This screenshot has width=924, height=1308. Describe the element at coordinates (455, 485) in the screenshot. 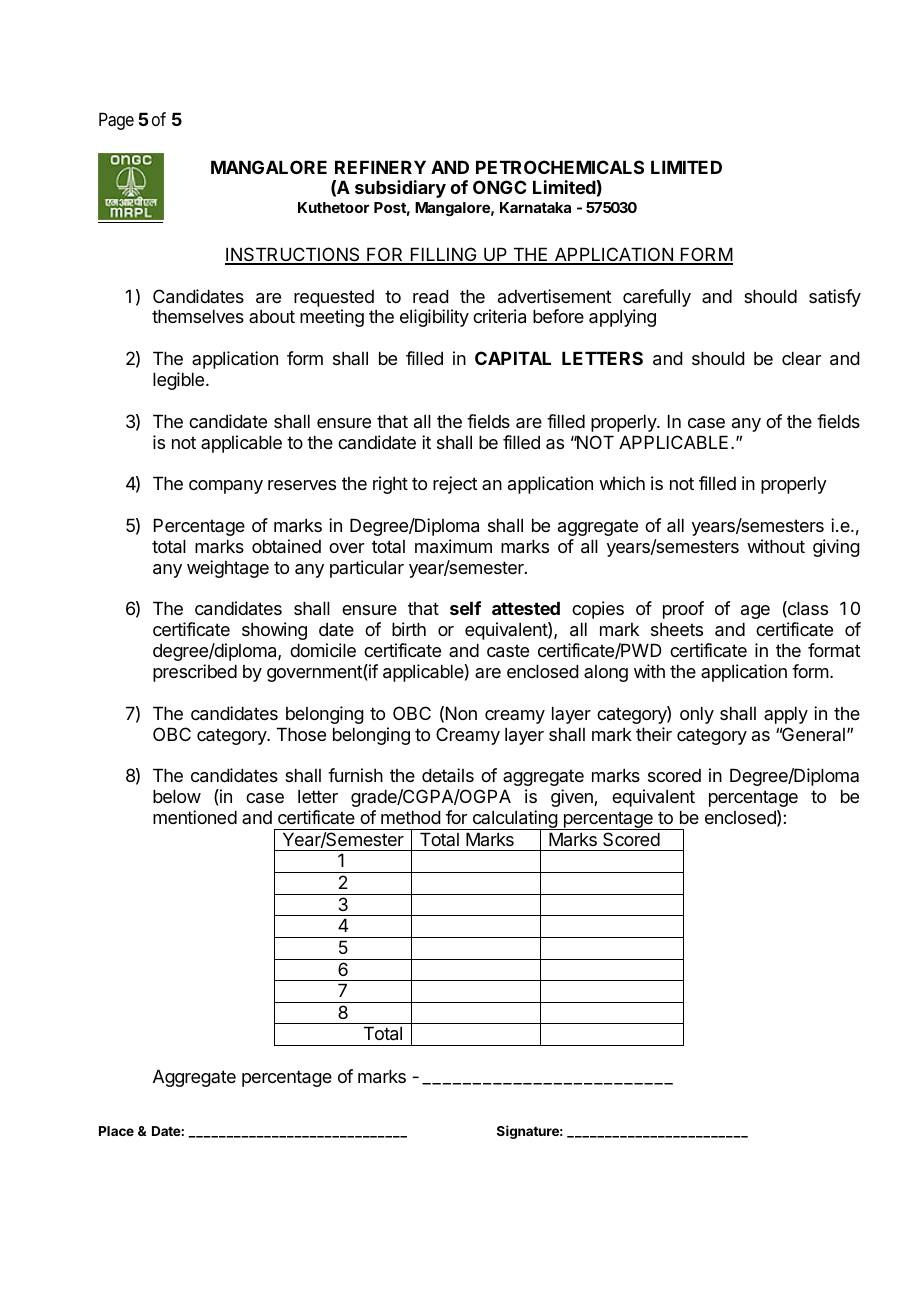

I see `reject` at that location.
